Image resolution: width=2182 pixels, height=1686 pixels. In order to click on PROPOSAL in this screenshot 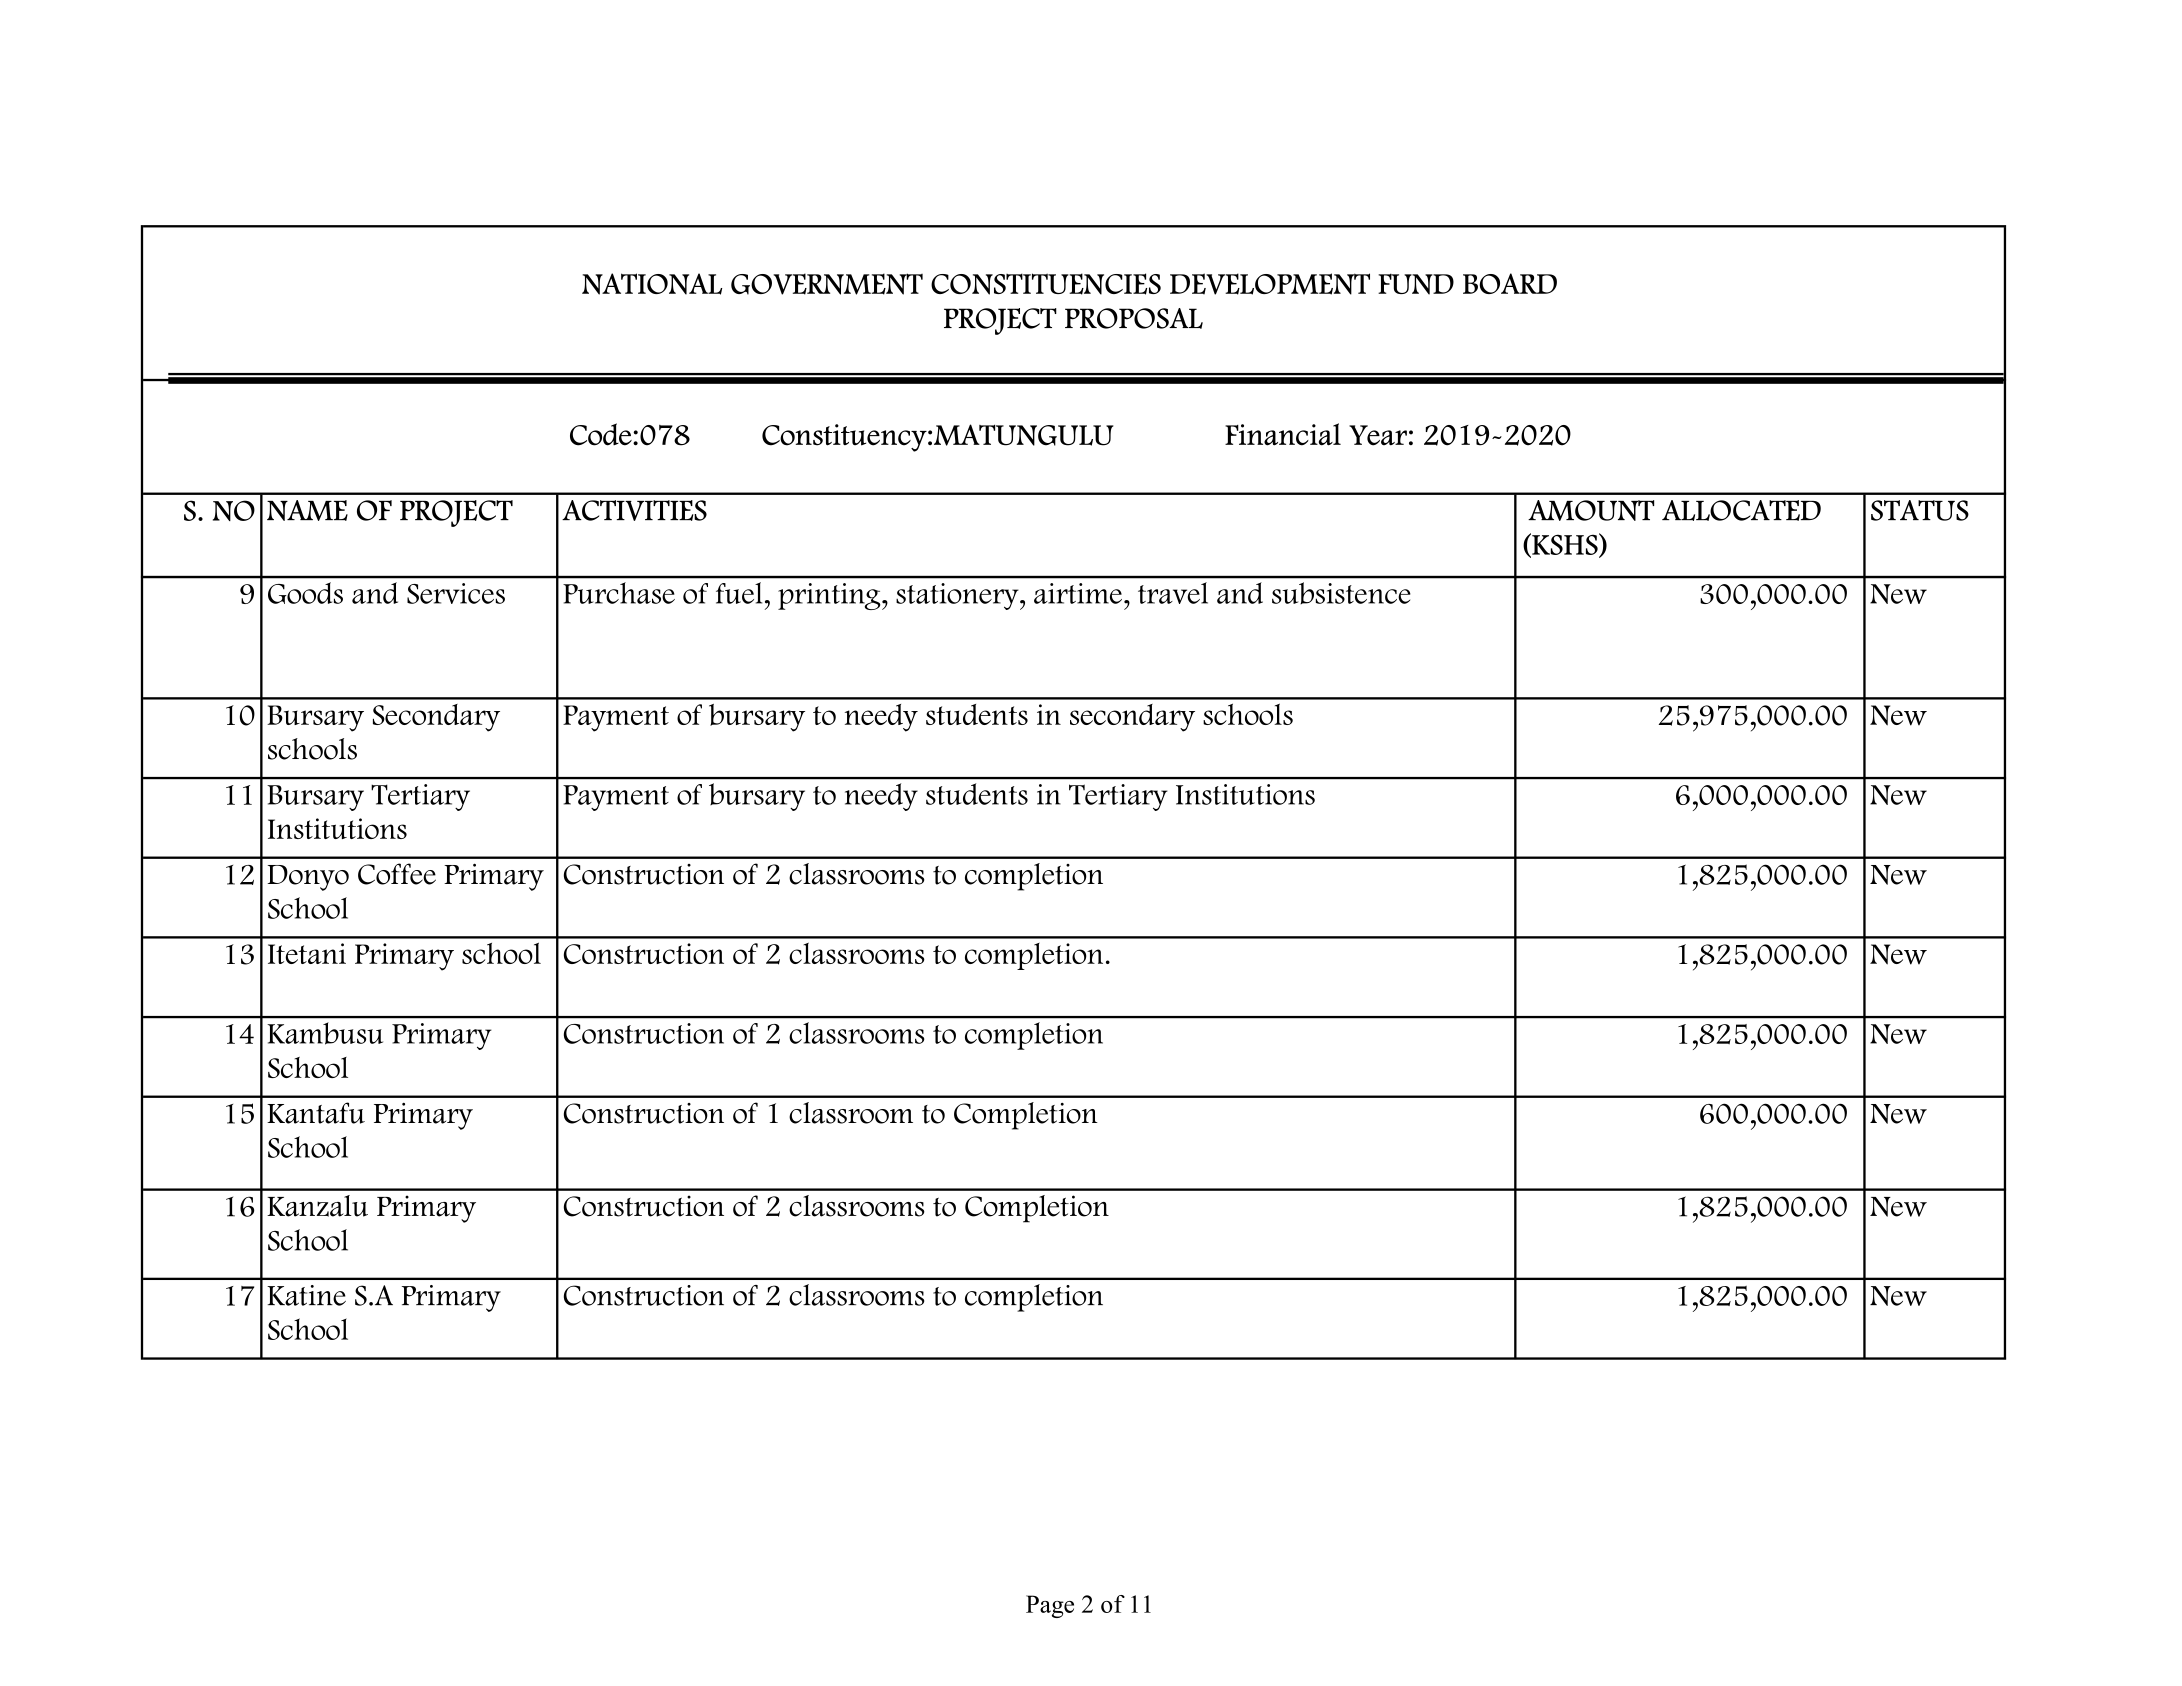, I will do `click(1134, 318)`.
